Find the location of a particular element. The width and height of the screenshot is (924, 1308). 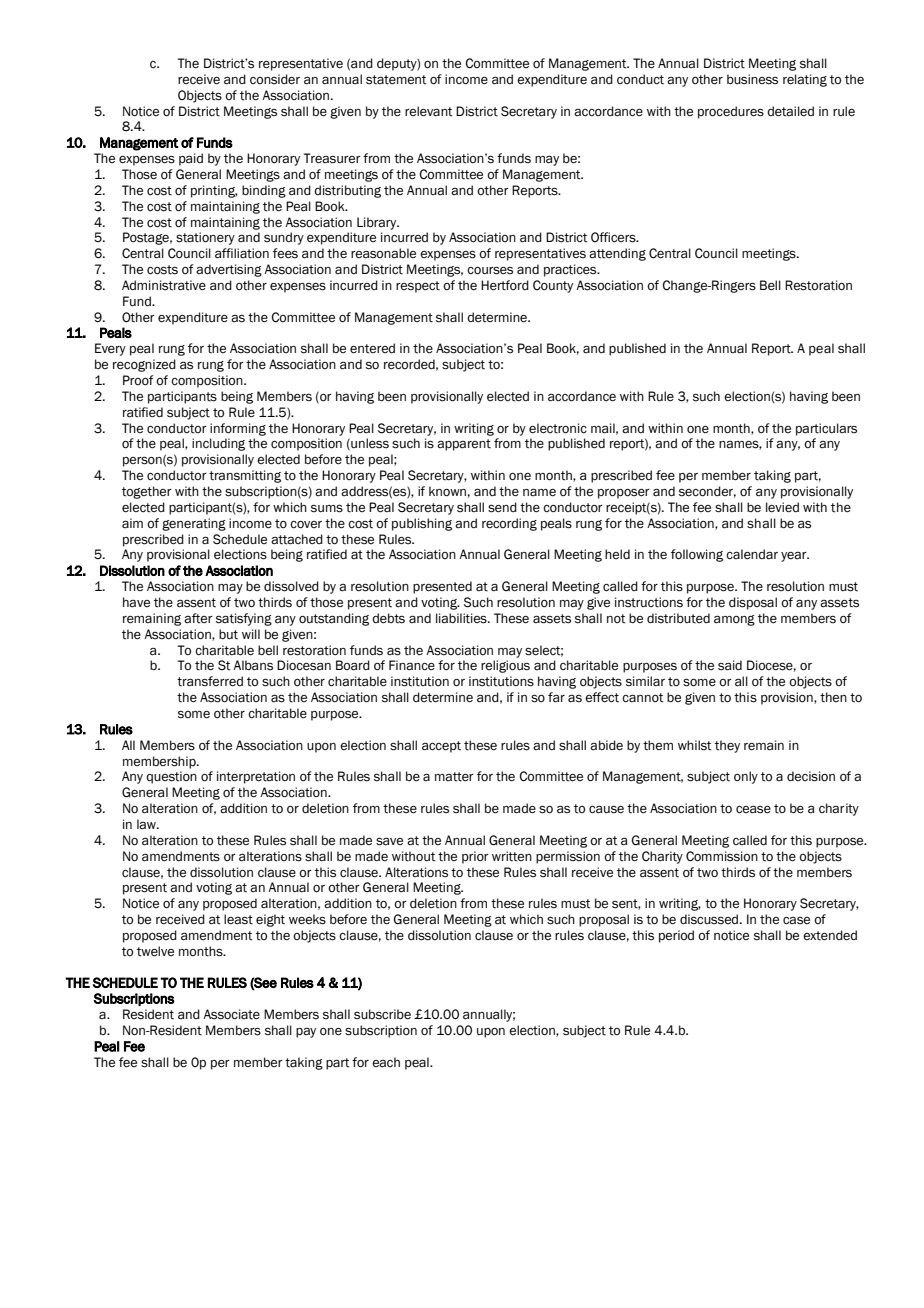

period is located at coordinates (676, 936).
